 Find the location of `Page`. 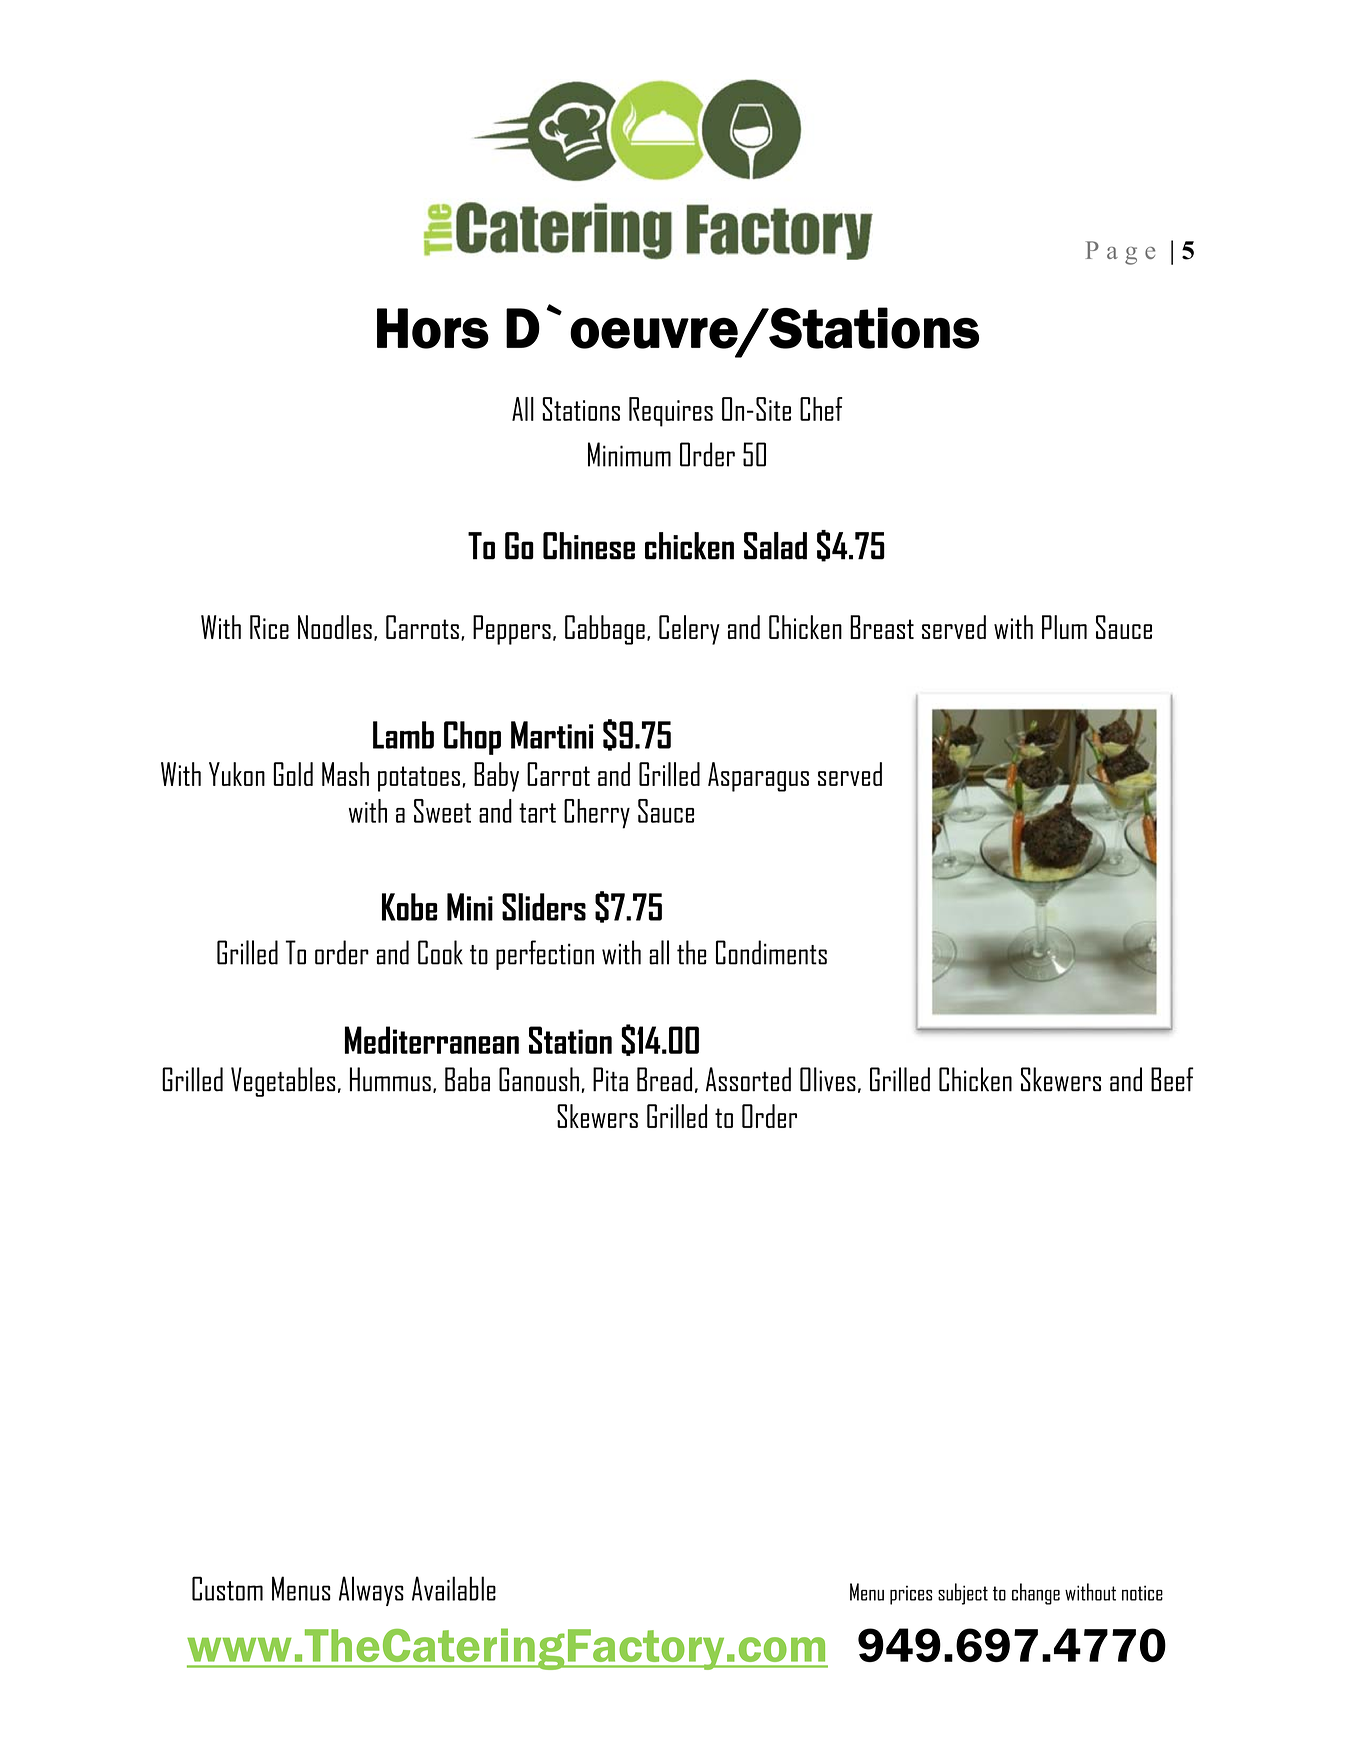

Page is located at coordinates (1120, 253).
